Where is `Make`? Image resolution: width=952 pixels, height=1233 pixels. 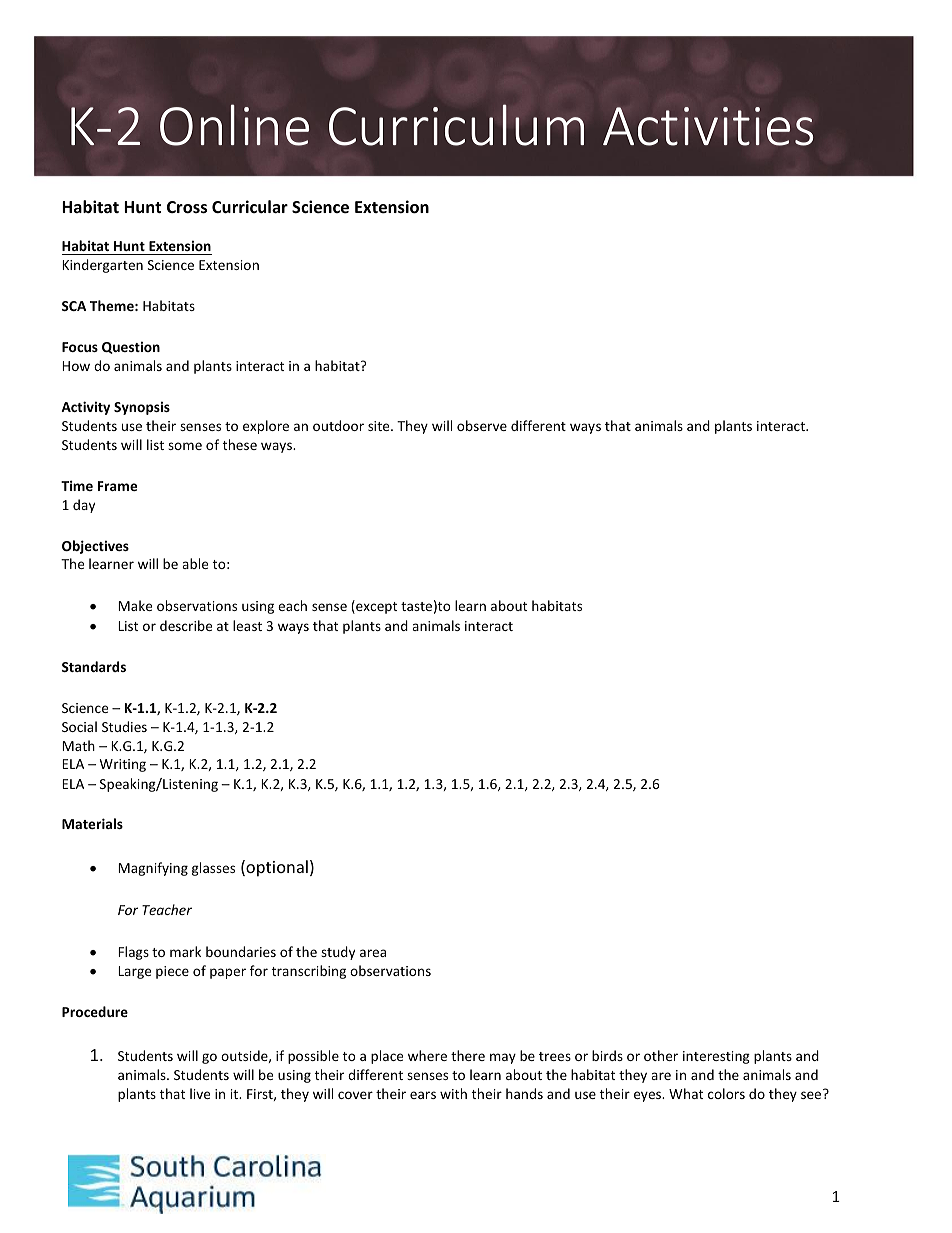
Make is located at coordinates (135, 605).
